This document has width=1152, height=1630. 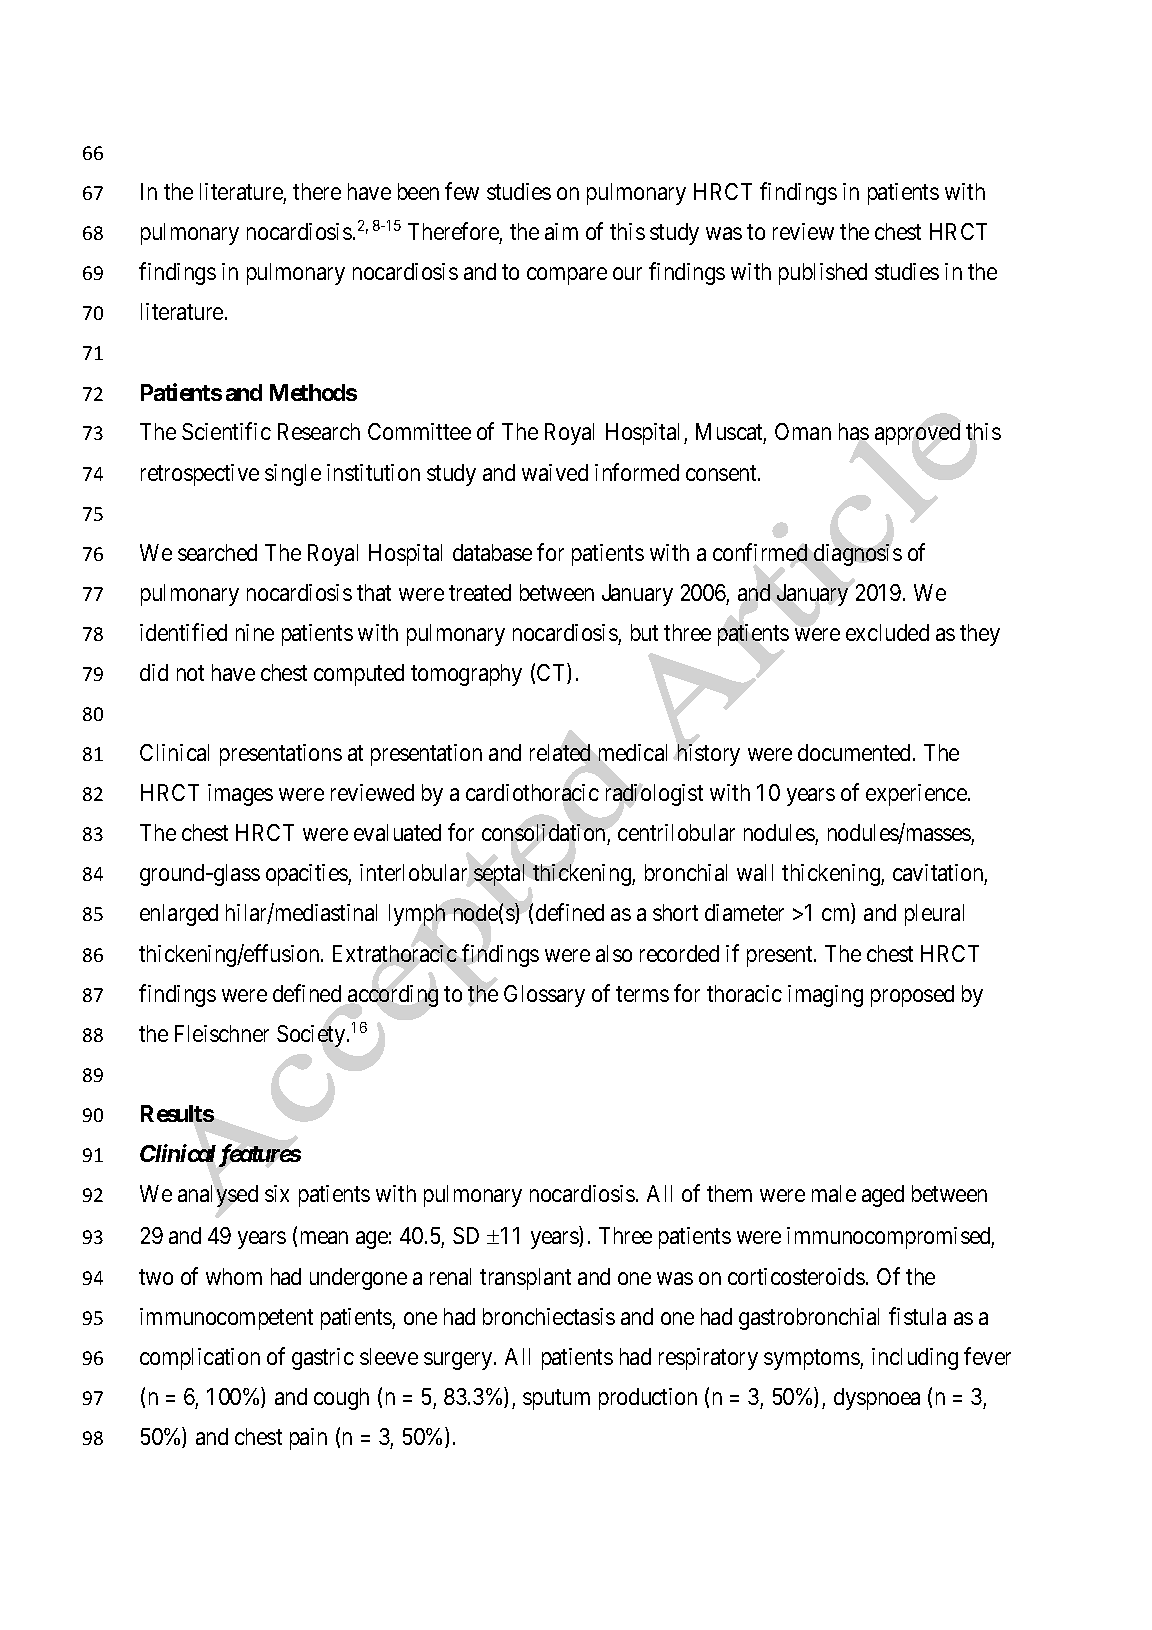 What do you see at coordinates (887, 632) in the document?
I see `excluded` at bounding box center [887, 632].
